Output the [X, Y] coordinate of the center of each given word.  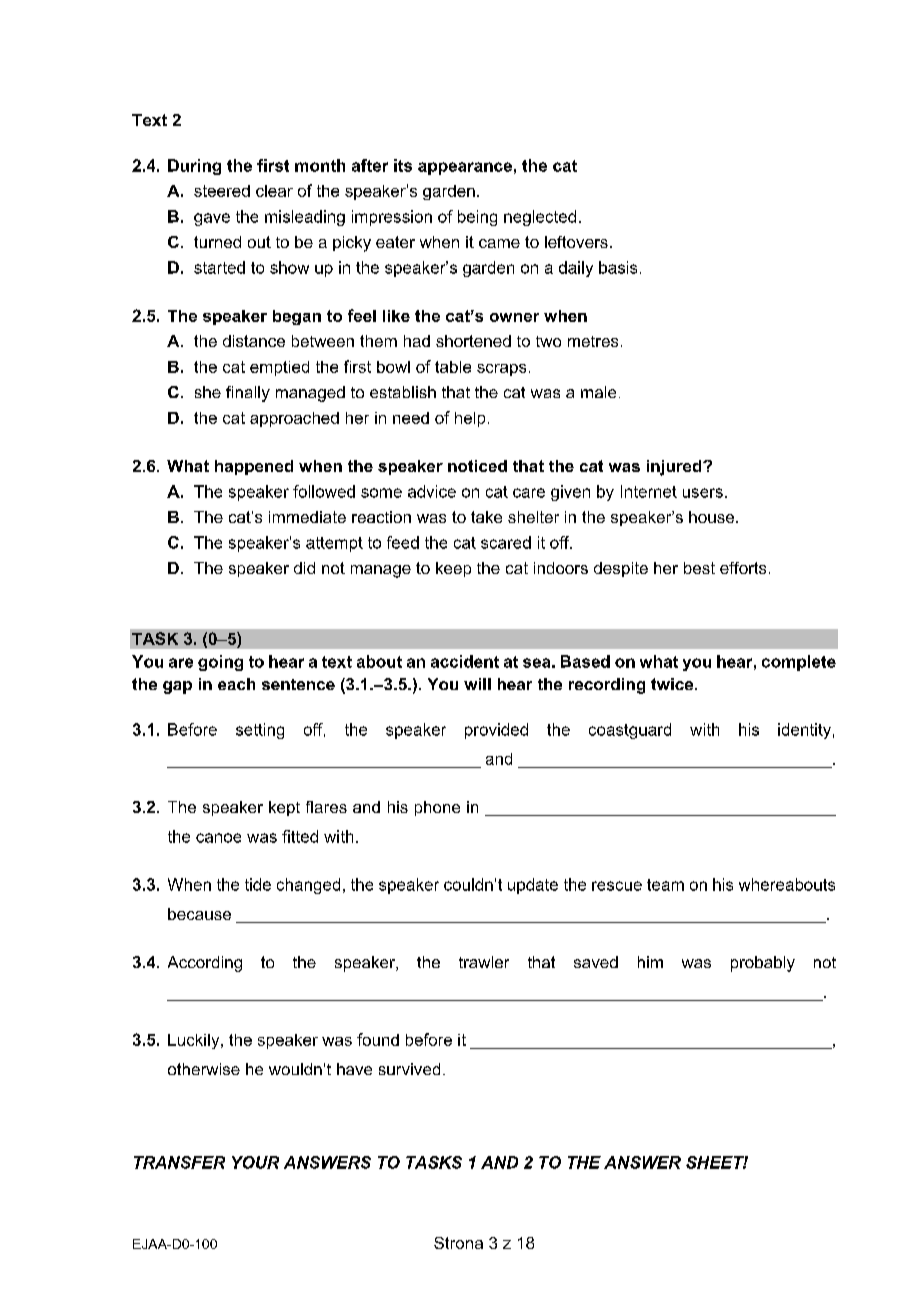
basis [618, 267]
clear [274, 191]
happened [254, 467]
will [477, 684]
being [477, 218]
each [236, 684]
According [205, 964]
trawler [484, 962]
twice [673, 684]
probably [763, 964]
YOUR [255, 1162]
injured [675, 468]
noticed [477, 466]
